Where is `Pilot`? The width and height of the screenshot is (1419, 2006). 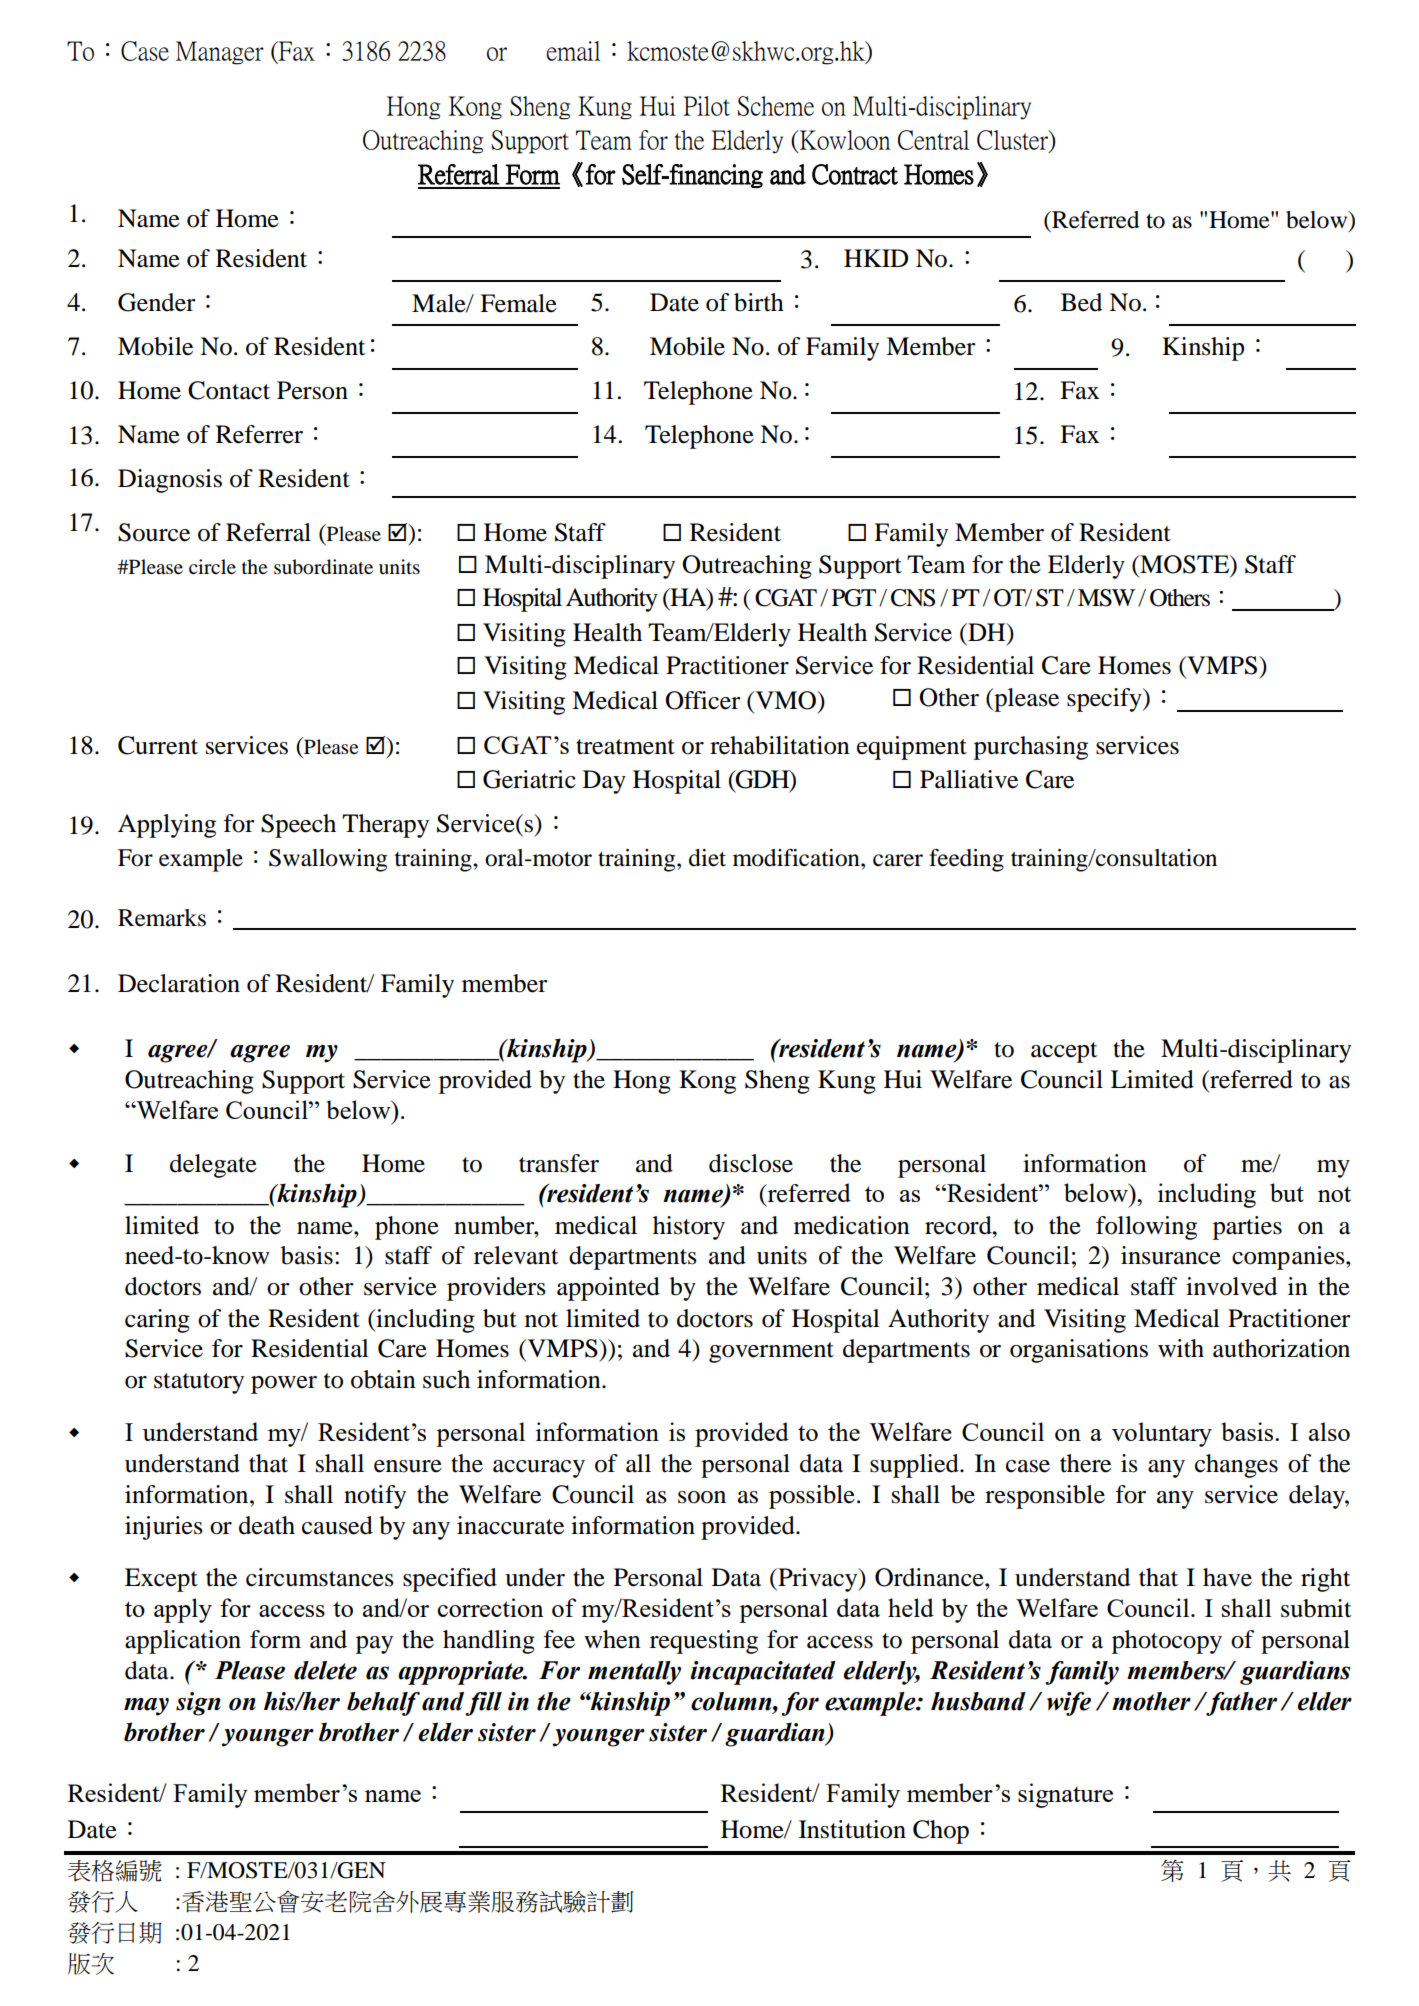
Pilot is located at coordinates (706, 106).
